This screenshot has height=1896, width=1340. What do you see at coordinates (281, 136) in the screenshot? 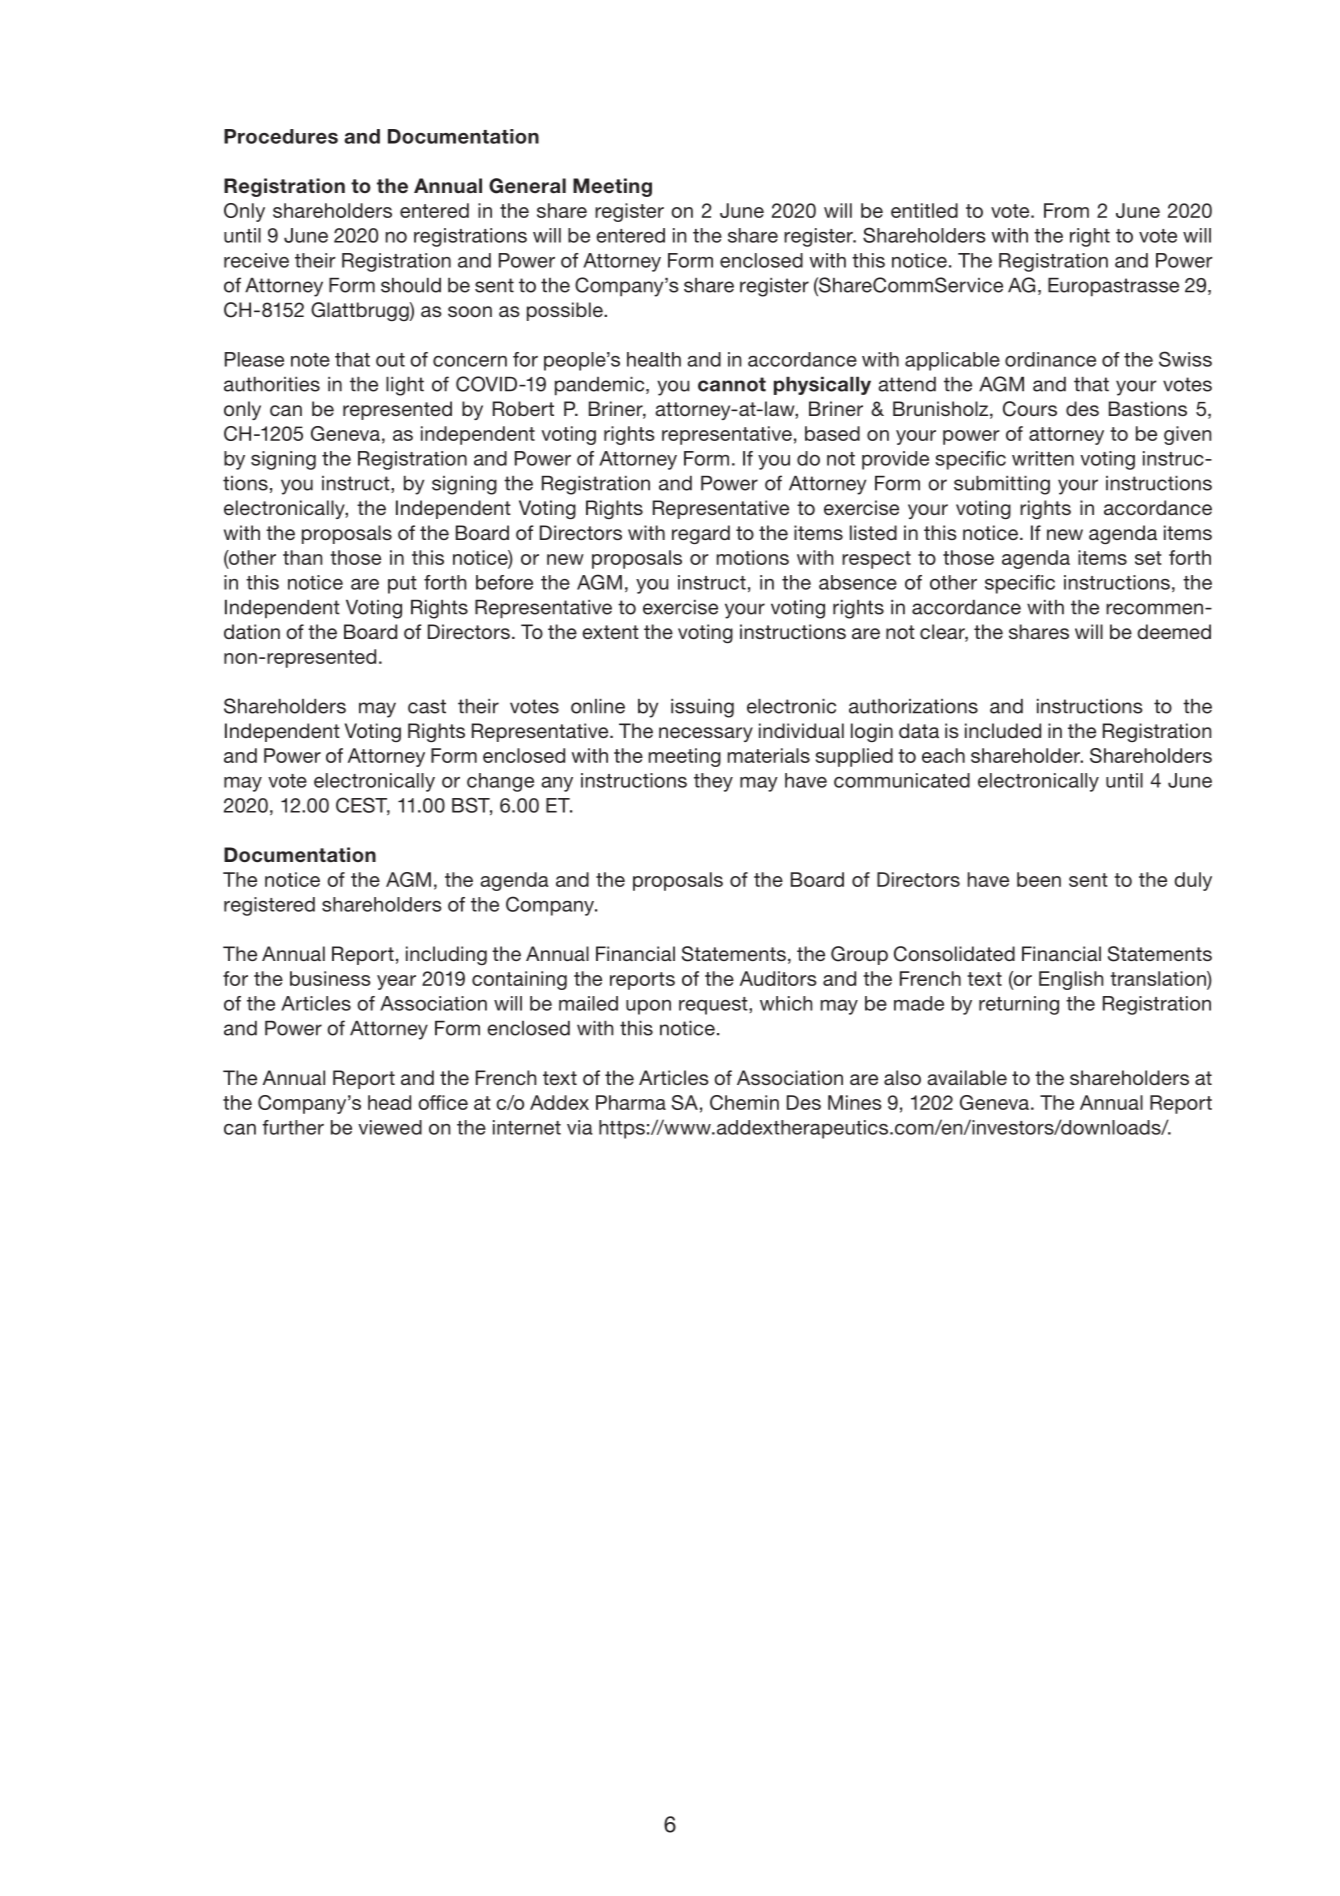
I see `Procedures` at bounding box center [281, 136].
